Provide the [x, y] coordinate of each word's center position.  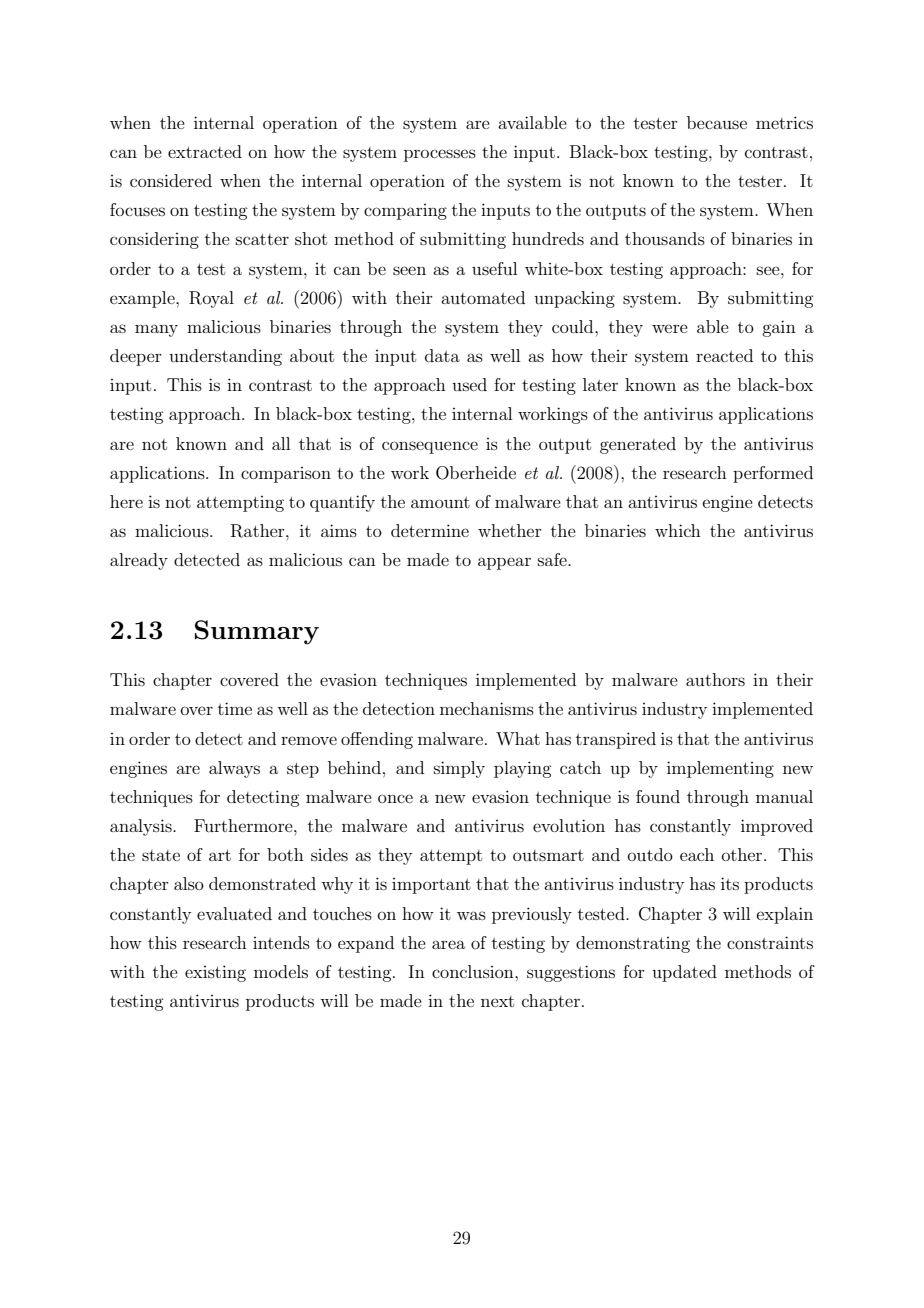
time [235, 708]
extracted [205, 151]
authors [715, 679]
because [717, 122]
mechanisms [487, 708]
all [281, 443]
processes [440, 155]
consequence [430, 447]
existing [215, 973]
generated [638, 445]
